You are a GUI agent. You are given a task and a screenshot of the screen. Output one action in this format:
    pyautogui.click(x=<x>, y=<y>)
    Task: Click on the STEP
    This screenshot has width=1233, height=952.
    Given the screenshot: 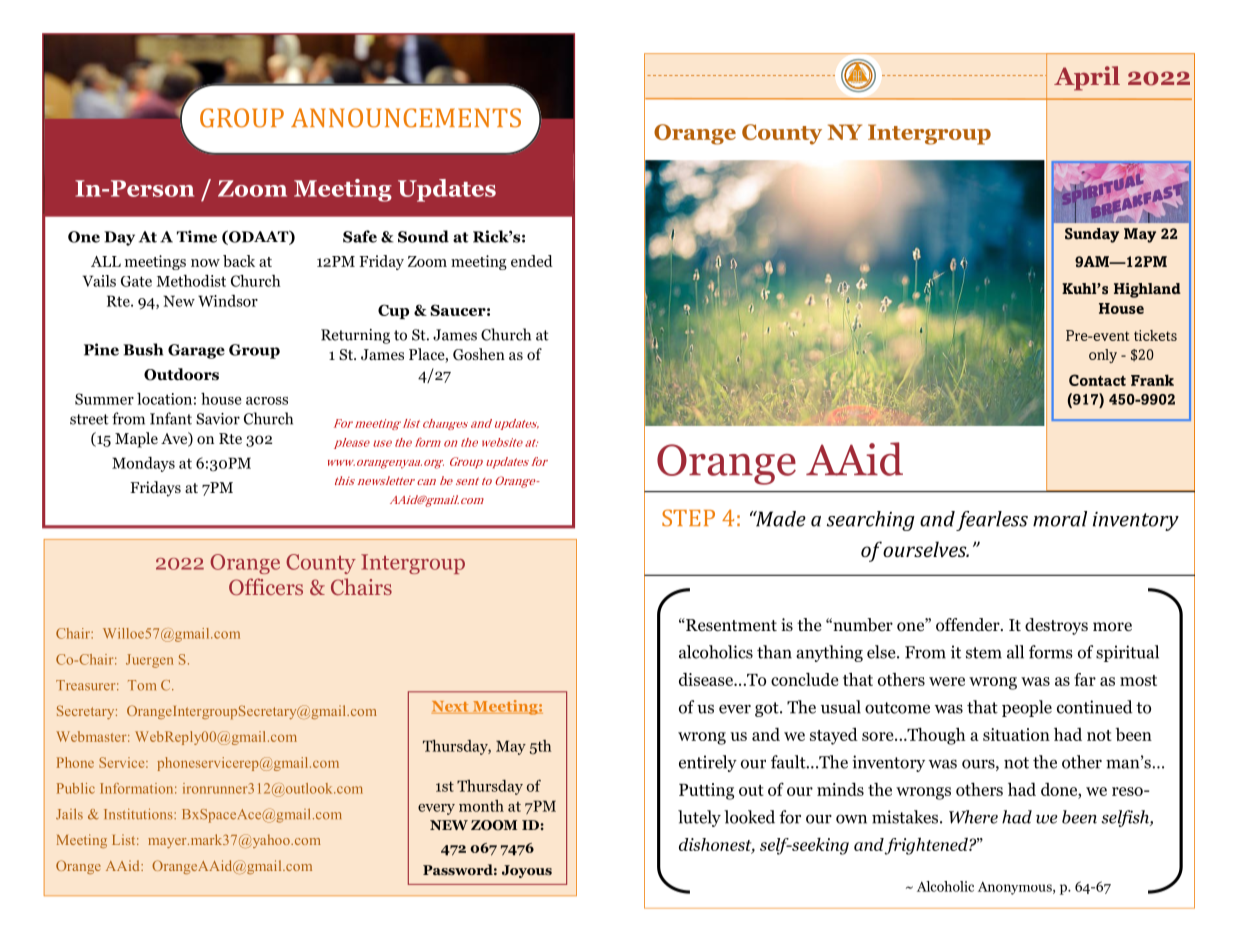 What is the action you would take?
    pyautogui.click(x=688, y=518)
